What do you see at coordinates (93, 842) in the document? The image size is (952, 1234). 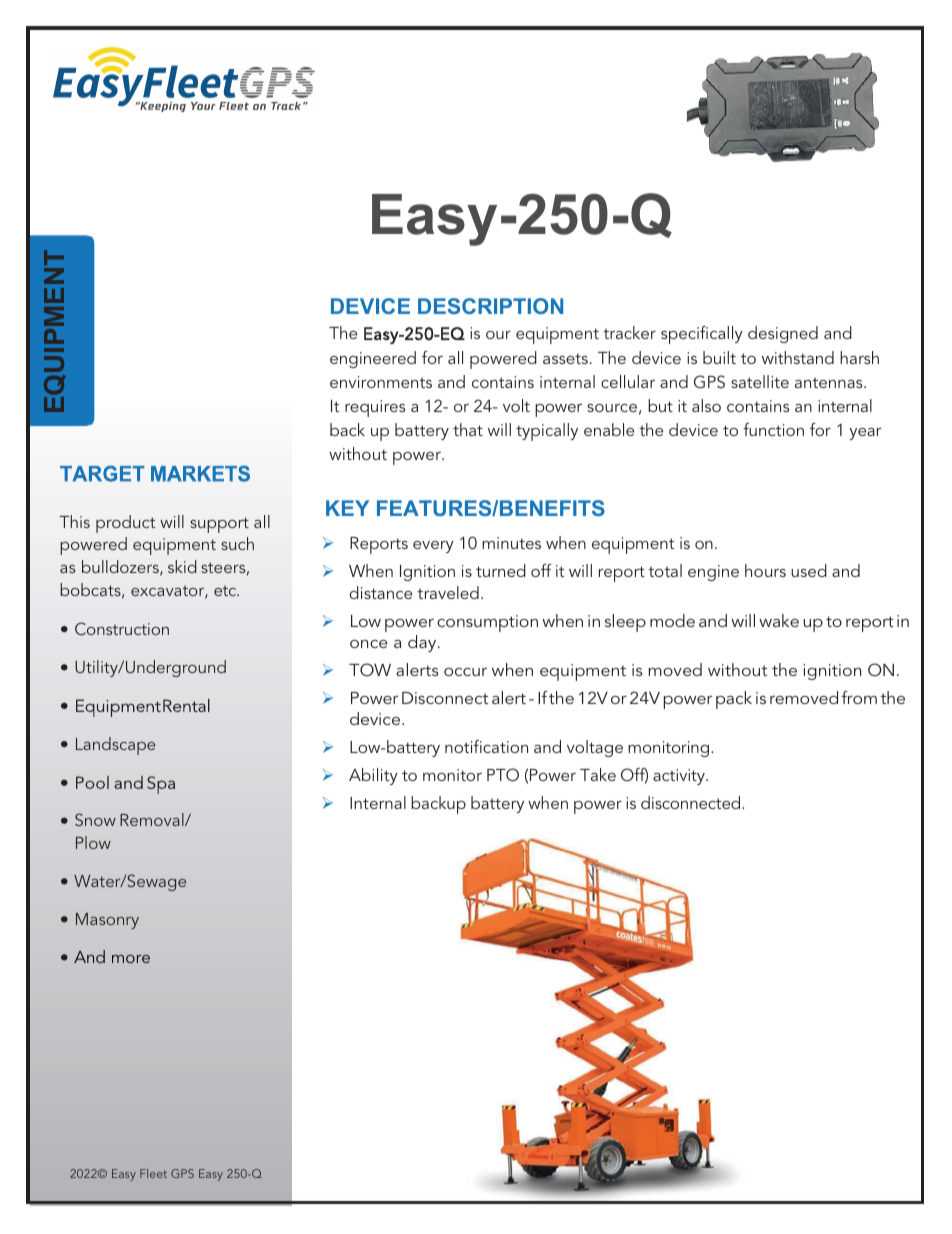 I see `Plow` at bounding box center [93, 842].
